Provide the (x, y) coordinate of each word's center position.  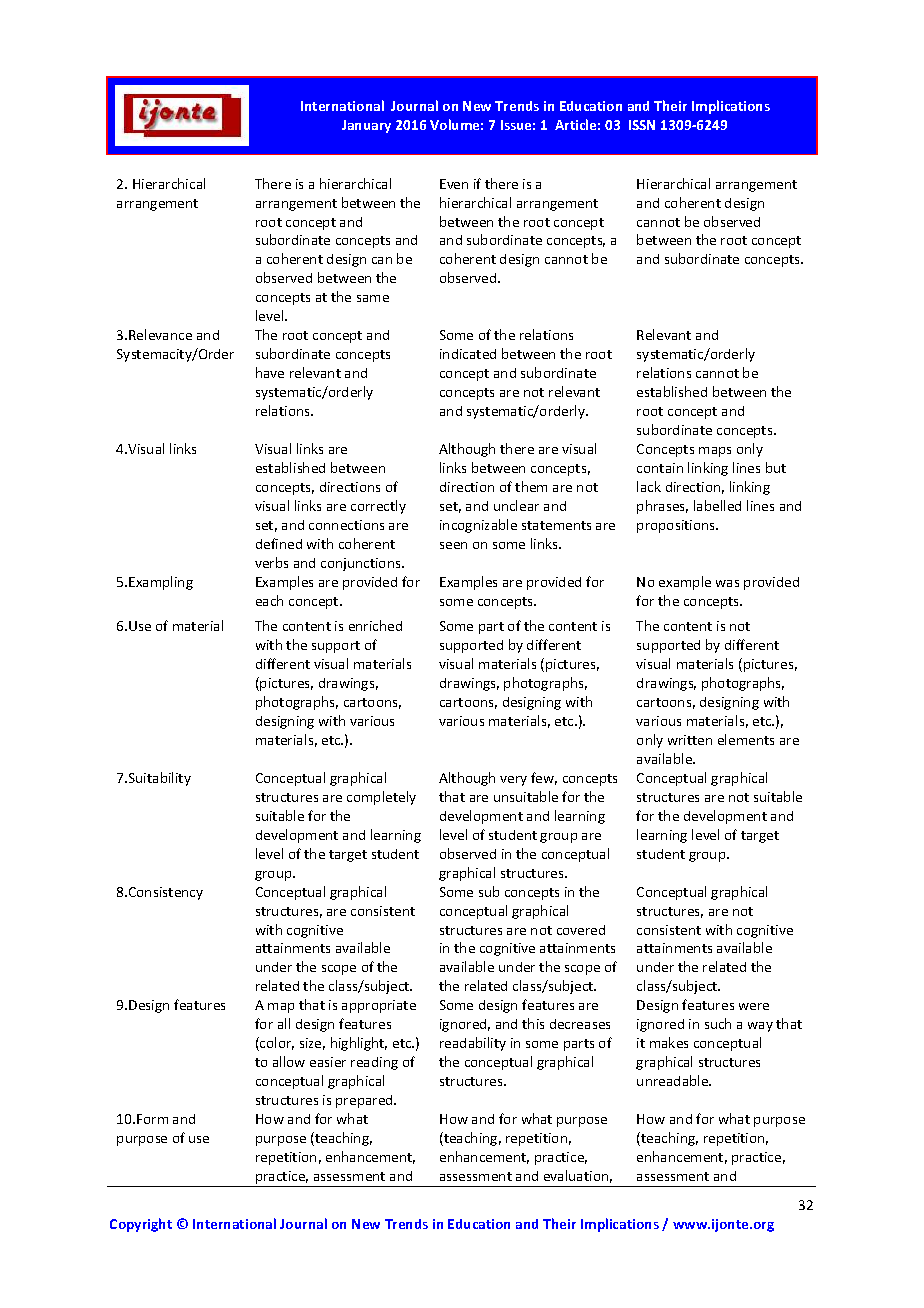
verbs (271, 562)
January (366, 126)
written (690, 740)
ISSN (642, 125)
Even (454, 184)
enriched (375, 625)
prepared (365, 1101)
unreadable (674, 1080)
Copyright (141, 1225)
